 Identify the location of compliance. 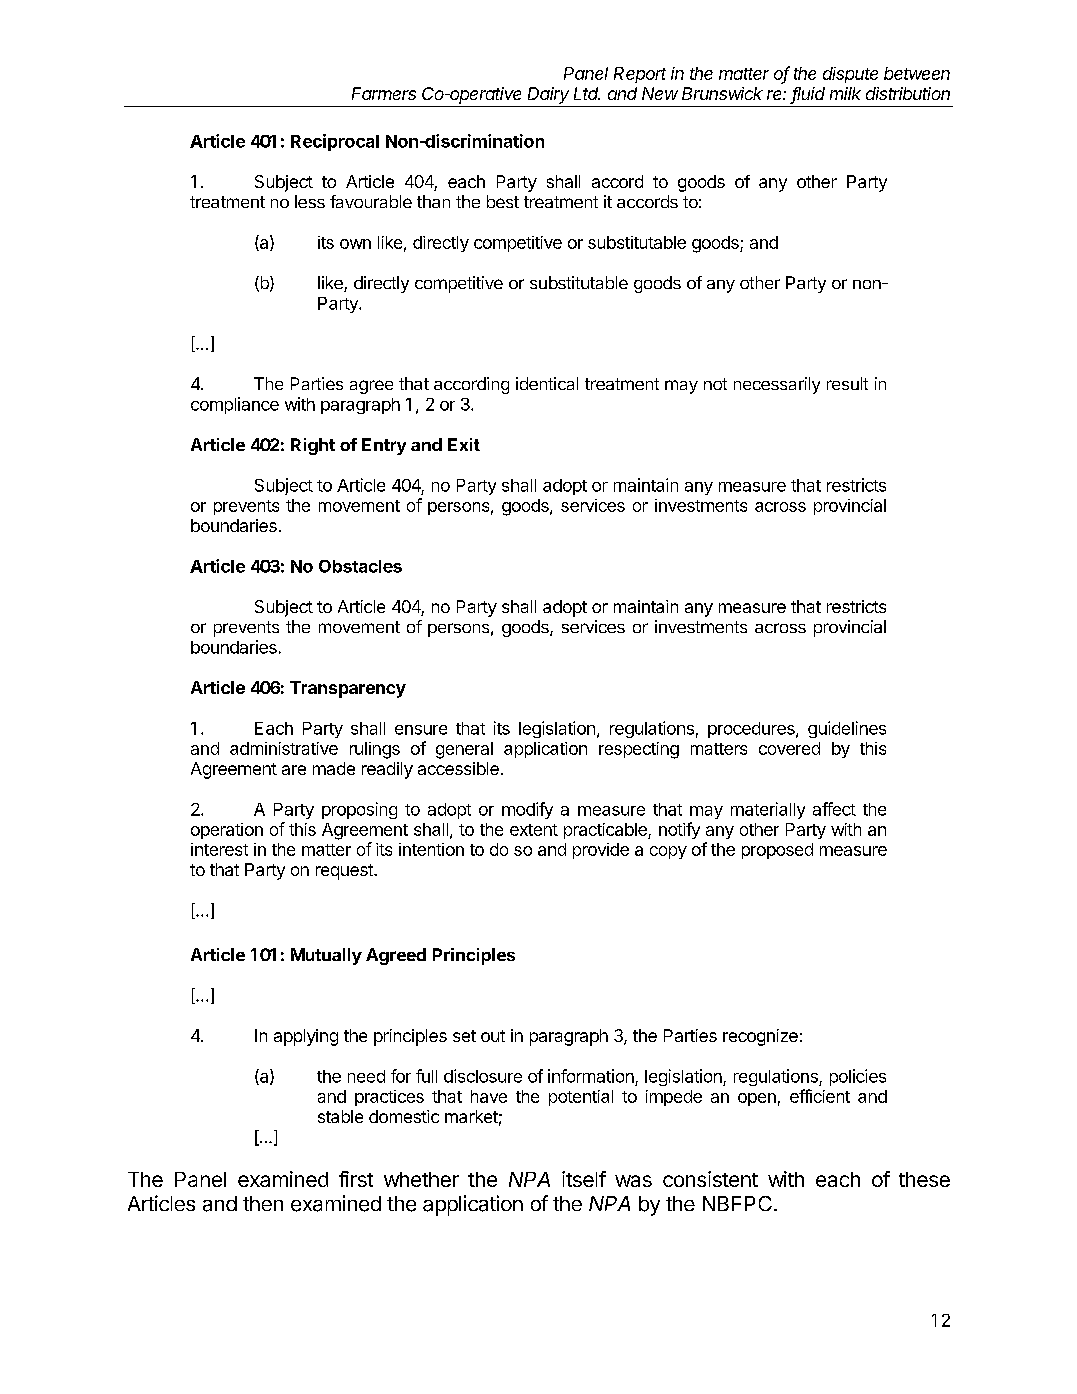
(235, 405).
